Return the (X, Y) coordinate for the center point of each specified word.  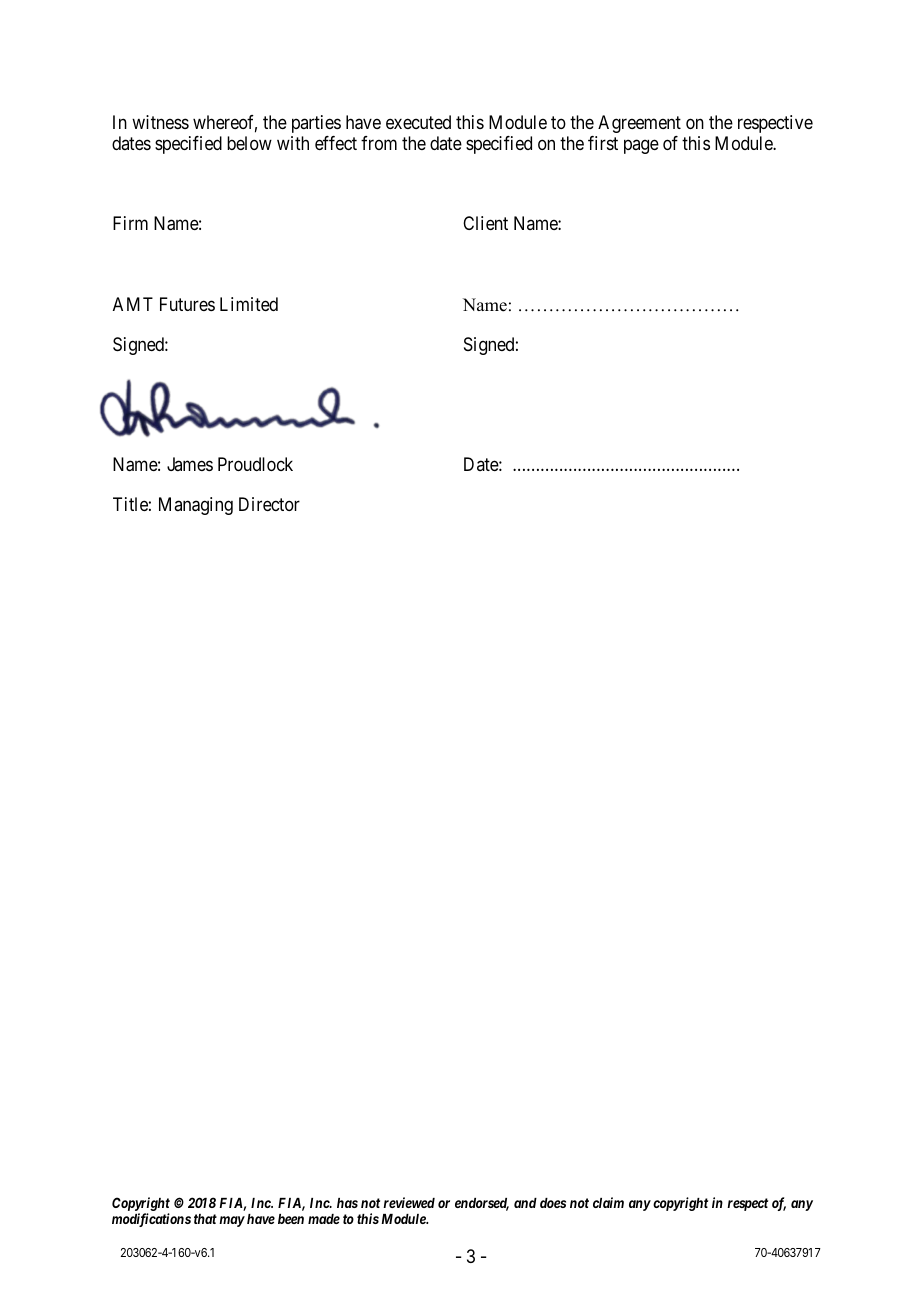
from (379, 143)
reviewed (409, 1202)
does (553, 1203)
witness (160, 122)
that (205, 1219)
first (603, 143)
